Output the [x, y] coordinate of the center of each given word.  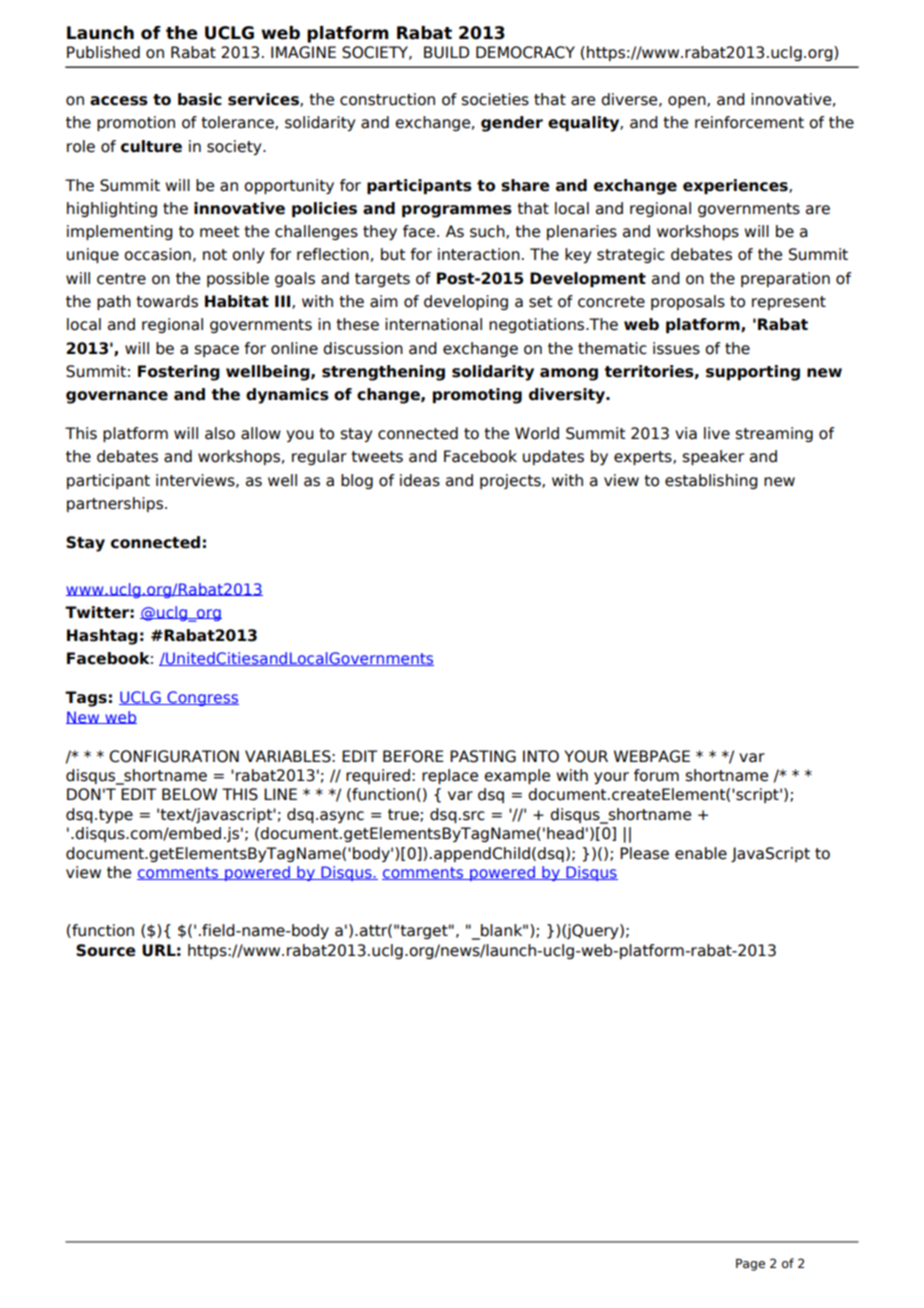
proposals [688, 302]
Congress [202, 698]
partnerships [115, 504]
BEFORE [413, 756]
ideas [420, 480]
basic [200, 99]
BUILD [446, 52]
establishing [711, 481]
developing [466, 302]
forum [656, 775]
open [688, 102]
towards [167, 301]
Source [106, 950]
